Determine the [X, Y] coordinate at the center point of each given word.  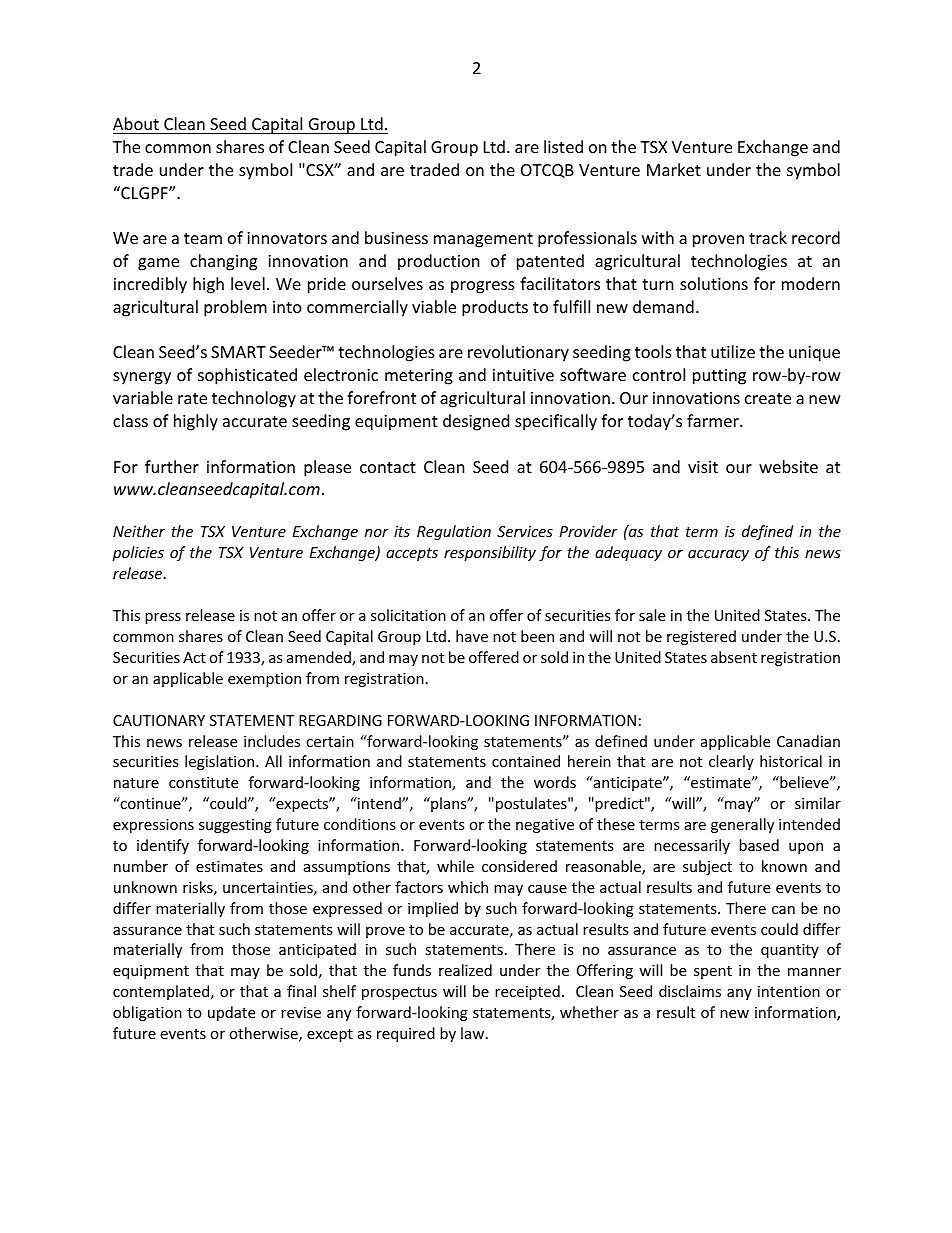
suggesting [235, 826]
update [231, 1013]
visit [703, 467]
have [472, 636]
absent [734, 657]
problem [235, 308]
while [455, 866]
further [172, 466]
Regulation [454, 532]
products [495, 308]
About [137, 125]
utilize [733, 351]
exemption [264, 680]
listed [563, 146]
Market [674, 169]
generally [742, 825]
